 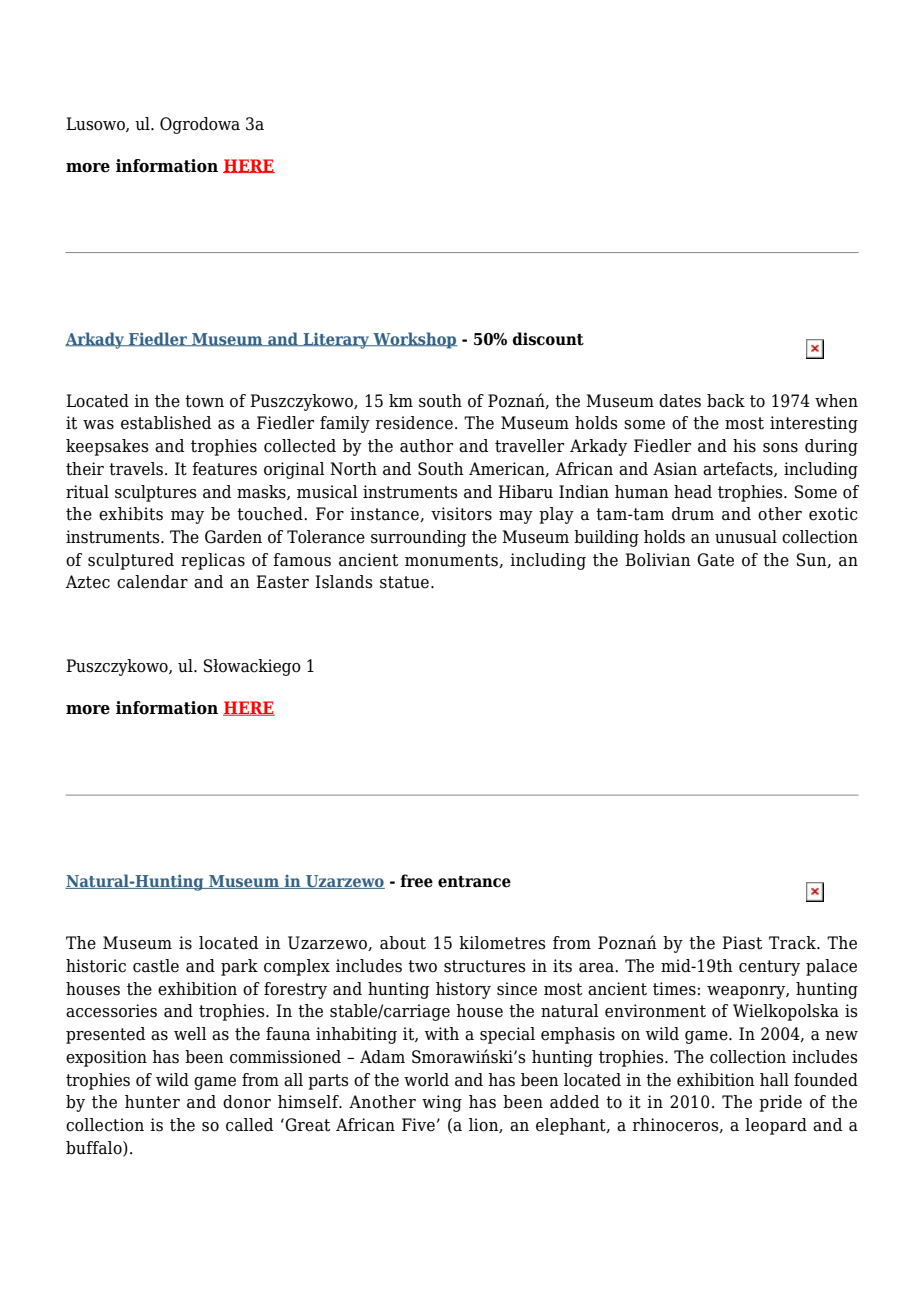 I want to click on Track, so click(x=793, y=943).
